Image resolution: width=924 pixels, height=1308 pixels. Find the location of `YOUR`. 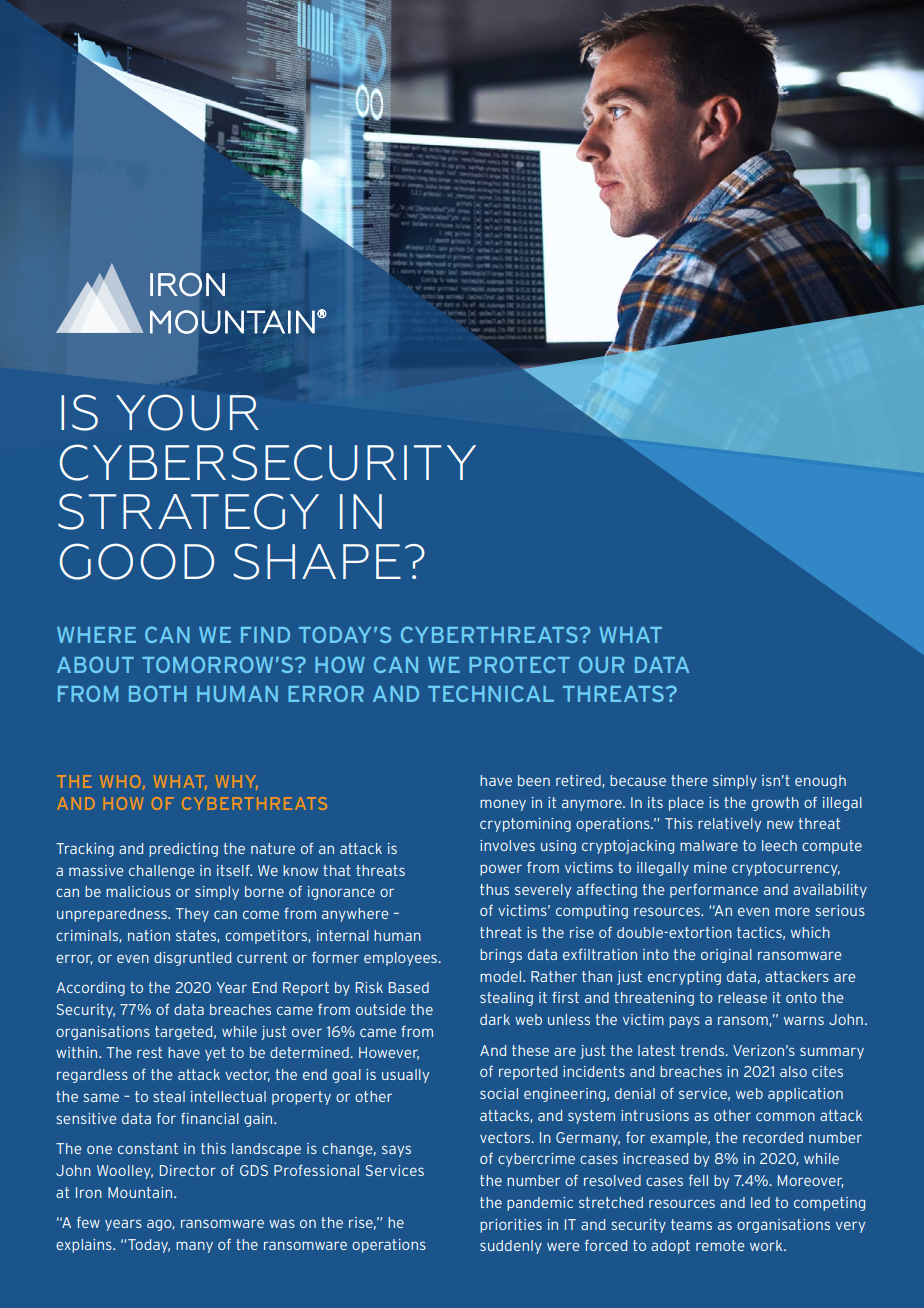

YOUR is located at coordinates (187, 412).
